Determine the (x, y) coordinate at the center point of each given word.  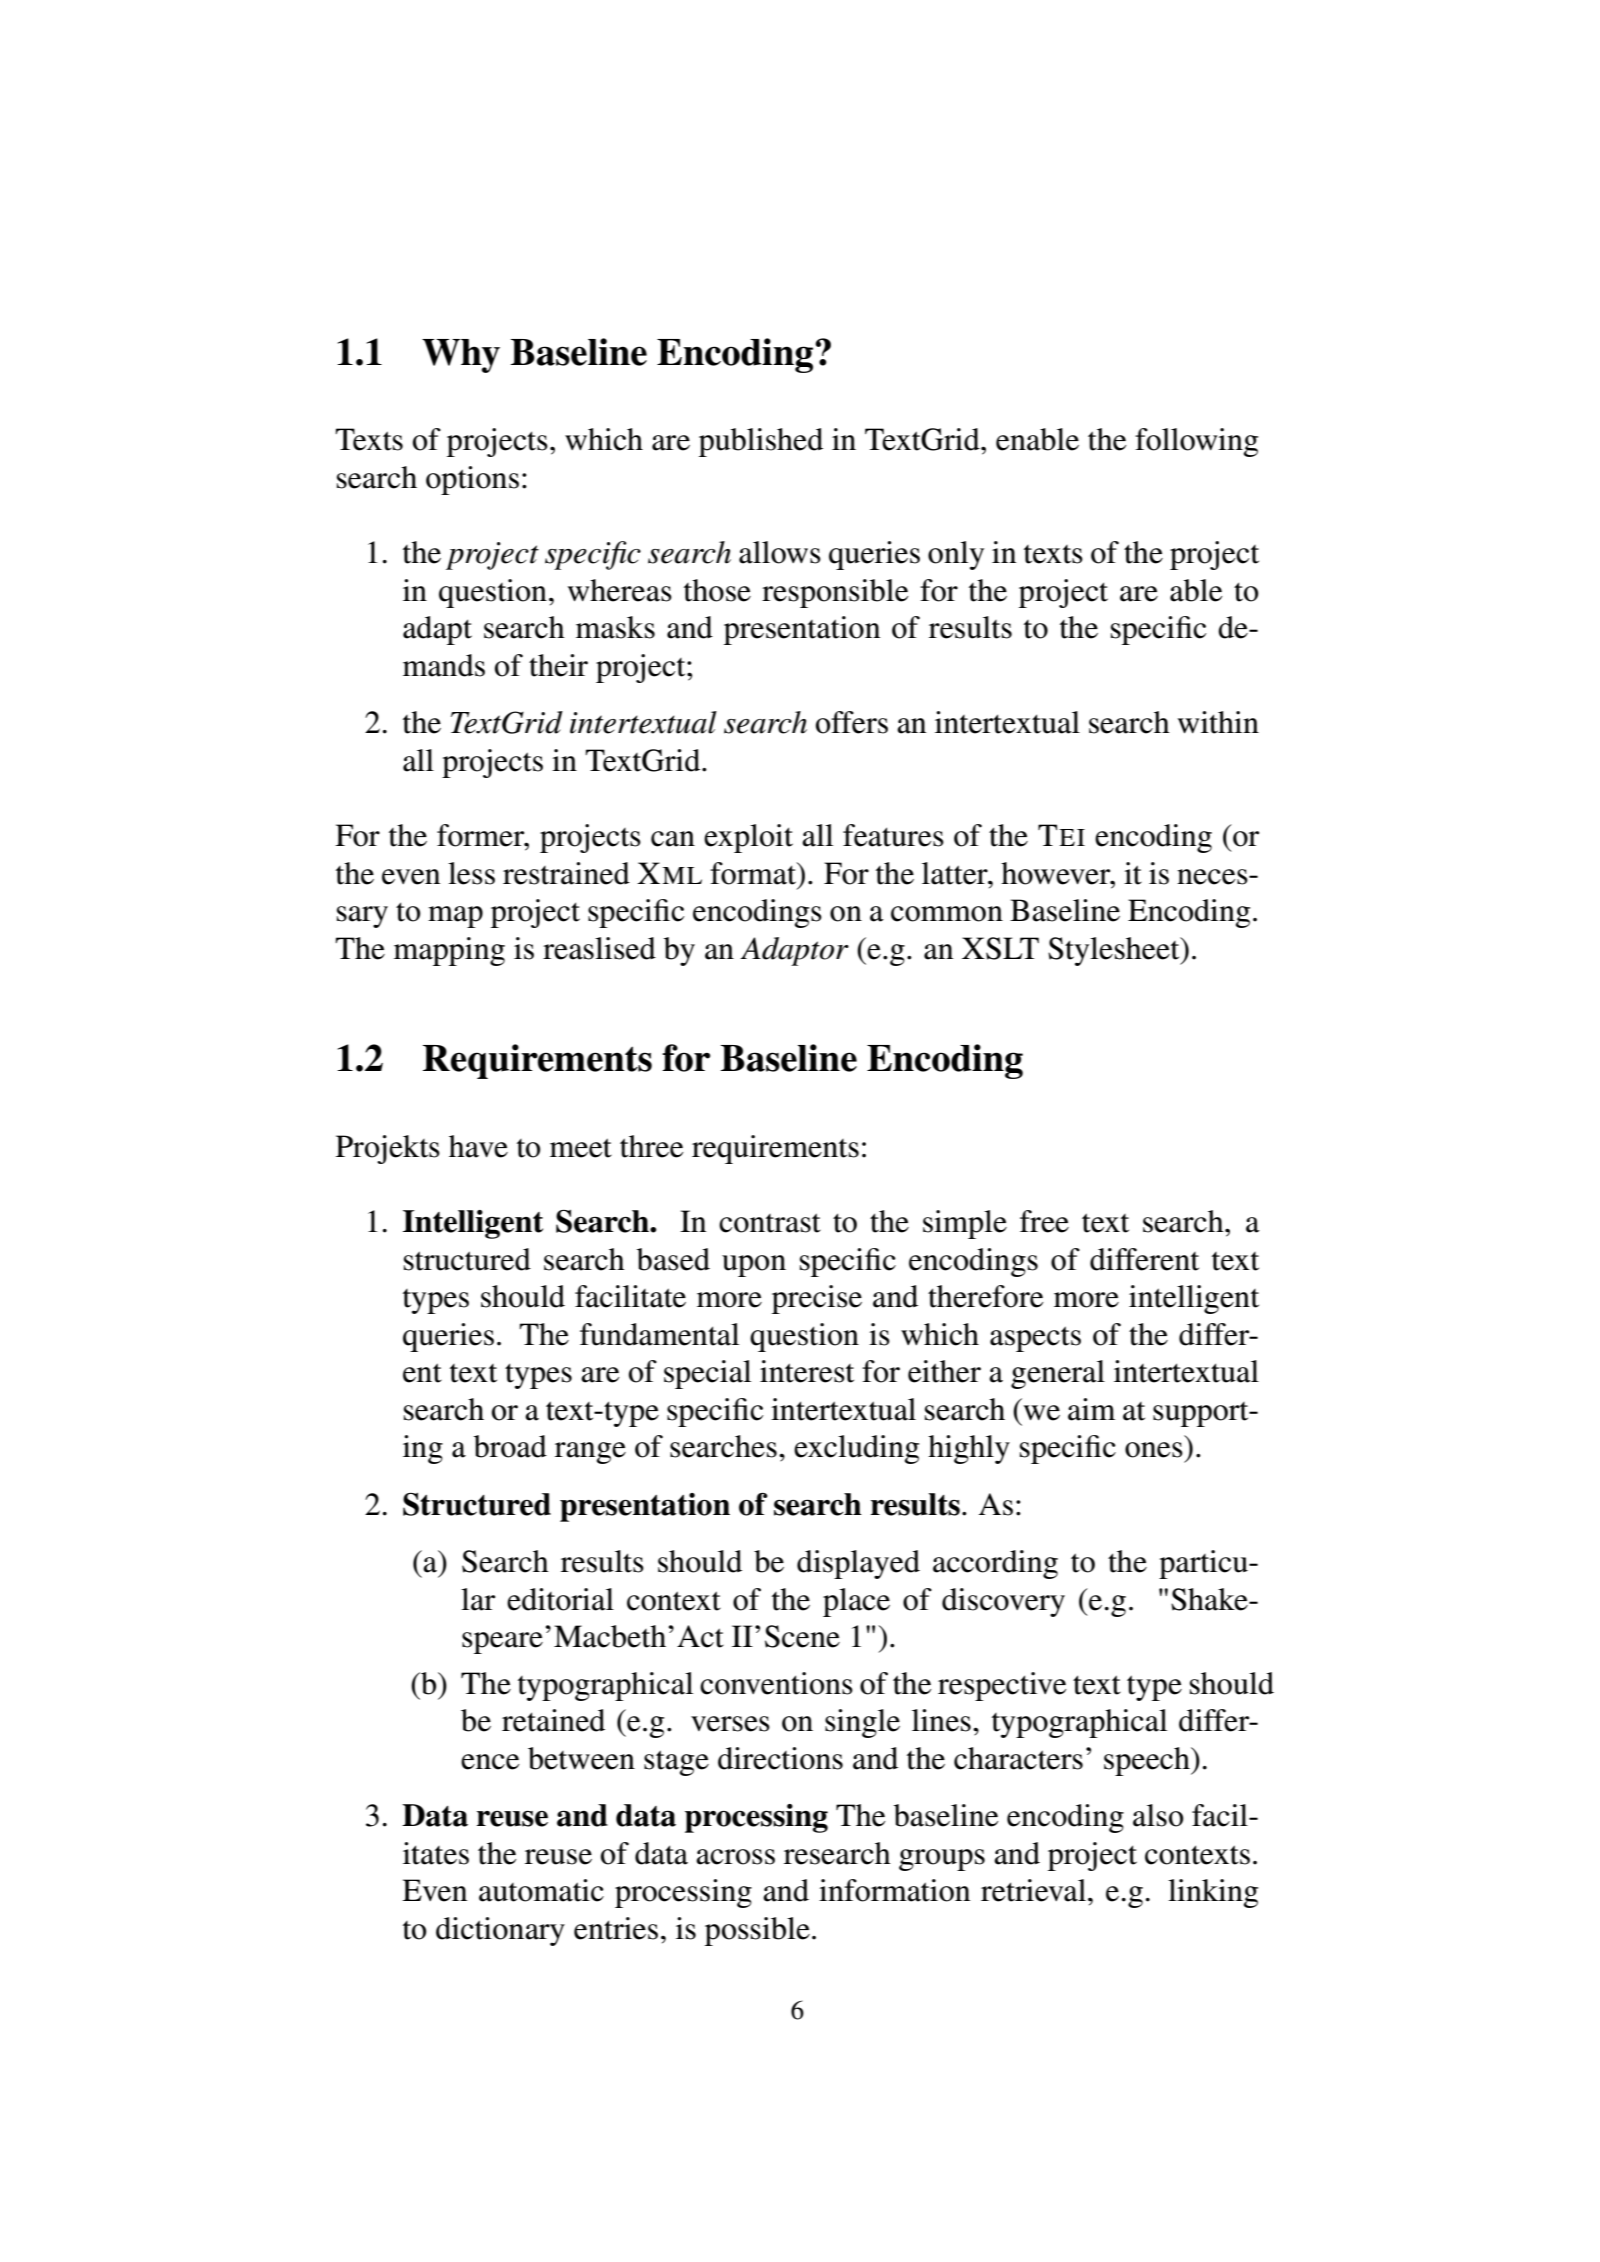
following (1196, 442)
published (761, 442)
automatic (541, 1890)
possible (757, 1931)
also (1158, 1815)
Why (461, 356)
